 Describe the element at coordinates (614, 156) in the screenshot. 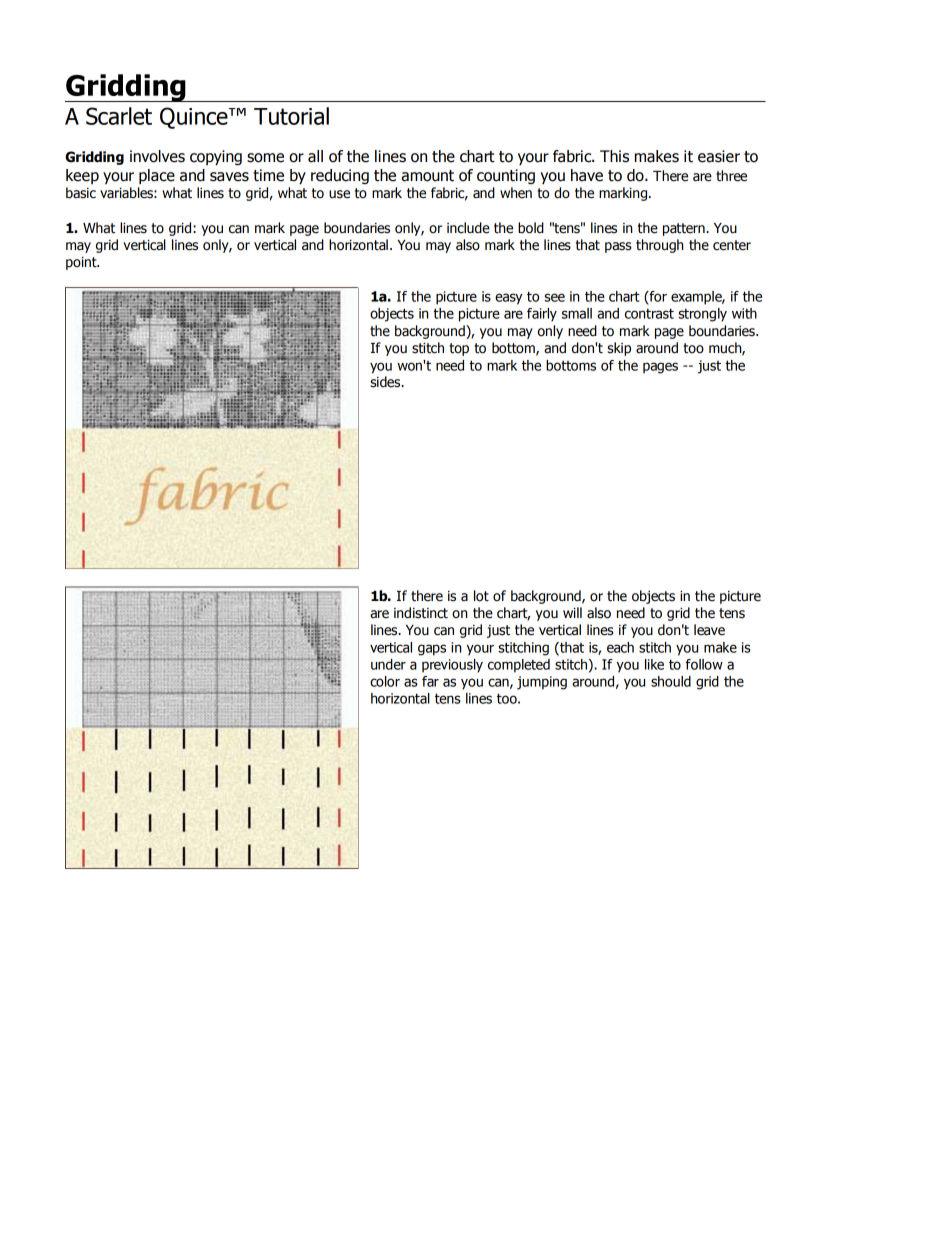

I see `This` at that location.
